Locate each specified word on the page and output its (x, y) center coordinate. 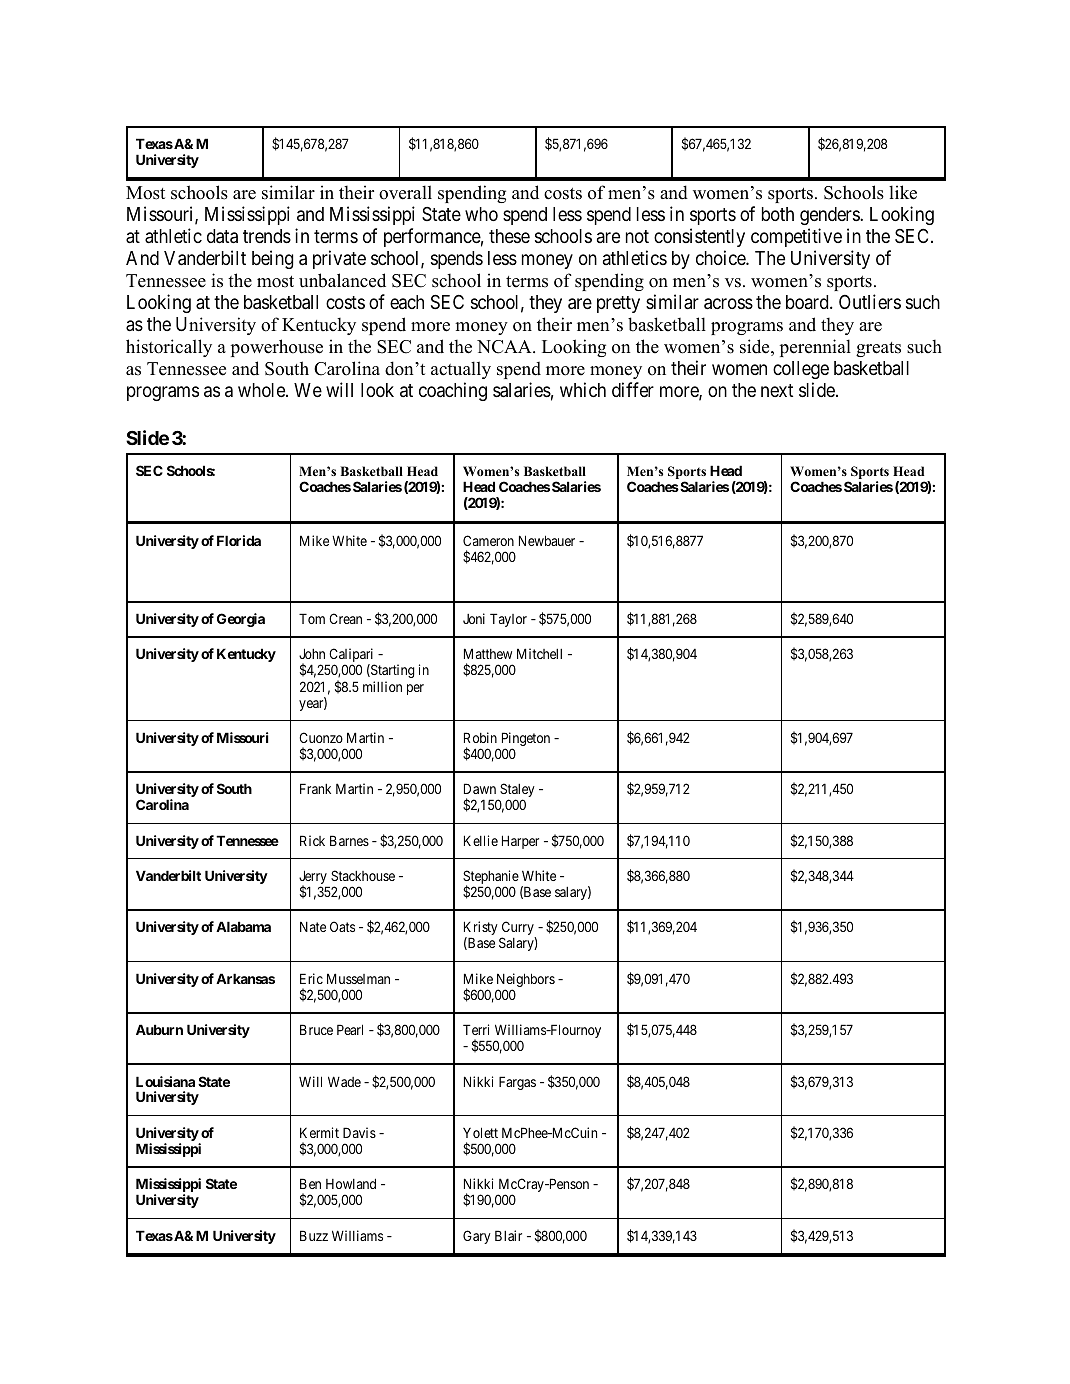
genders (830, 216)
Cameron (488, 540)
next (777, 390)
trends (267, 236)
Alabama (243, 926)
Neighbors (526, 981)
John (312, 653)
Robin (480, 737)
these (509, 236)
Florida (239, 540)
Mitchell (539, 653)
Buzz (314, 1235)
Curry (518, 929)
